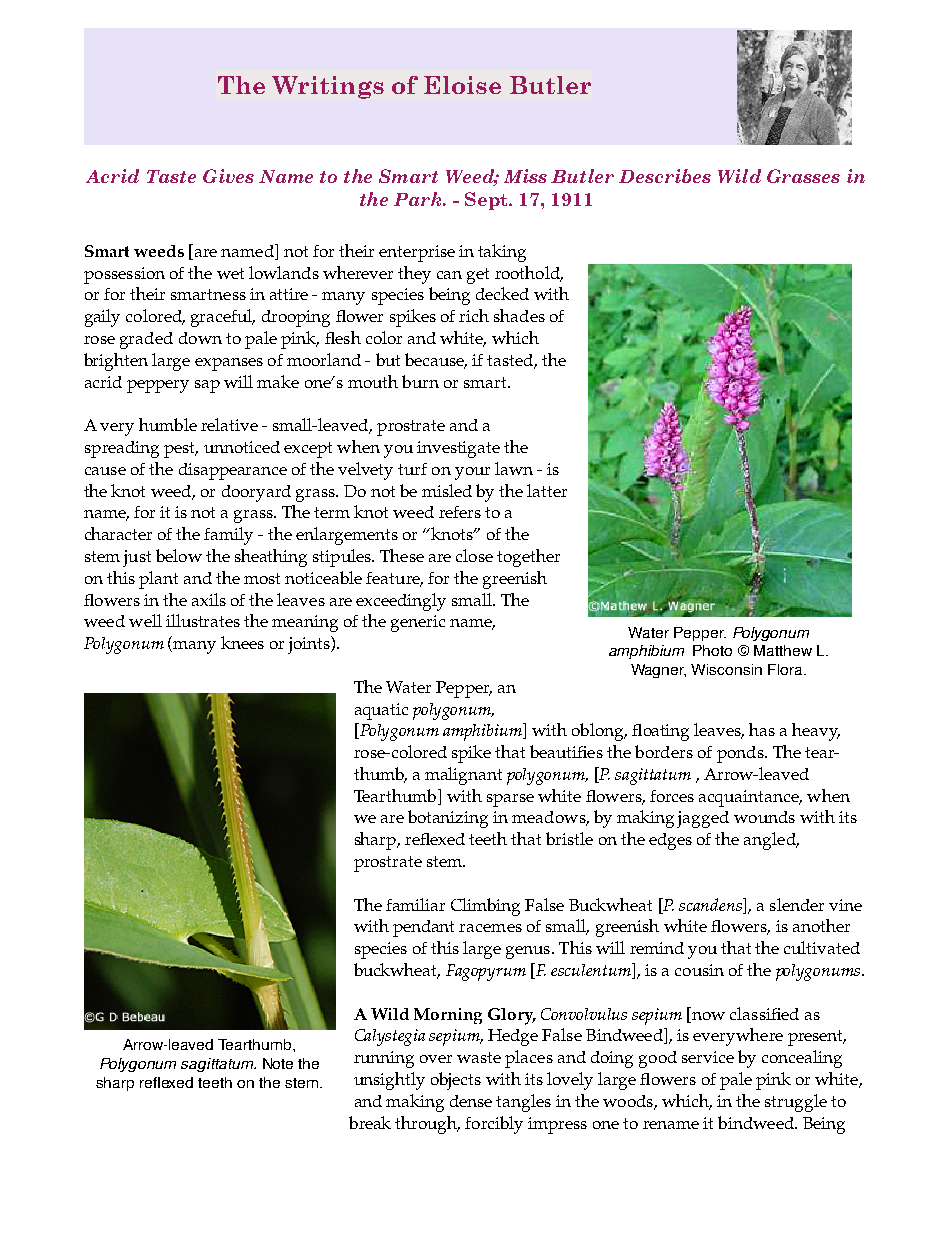 The height and width of the screenshot is (1233, 952). Describe the element at coordinates (420, 381) in the screenshot. I see `burn` at that location.
